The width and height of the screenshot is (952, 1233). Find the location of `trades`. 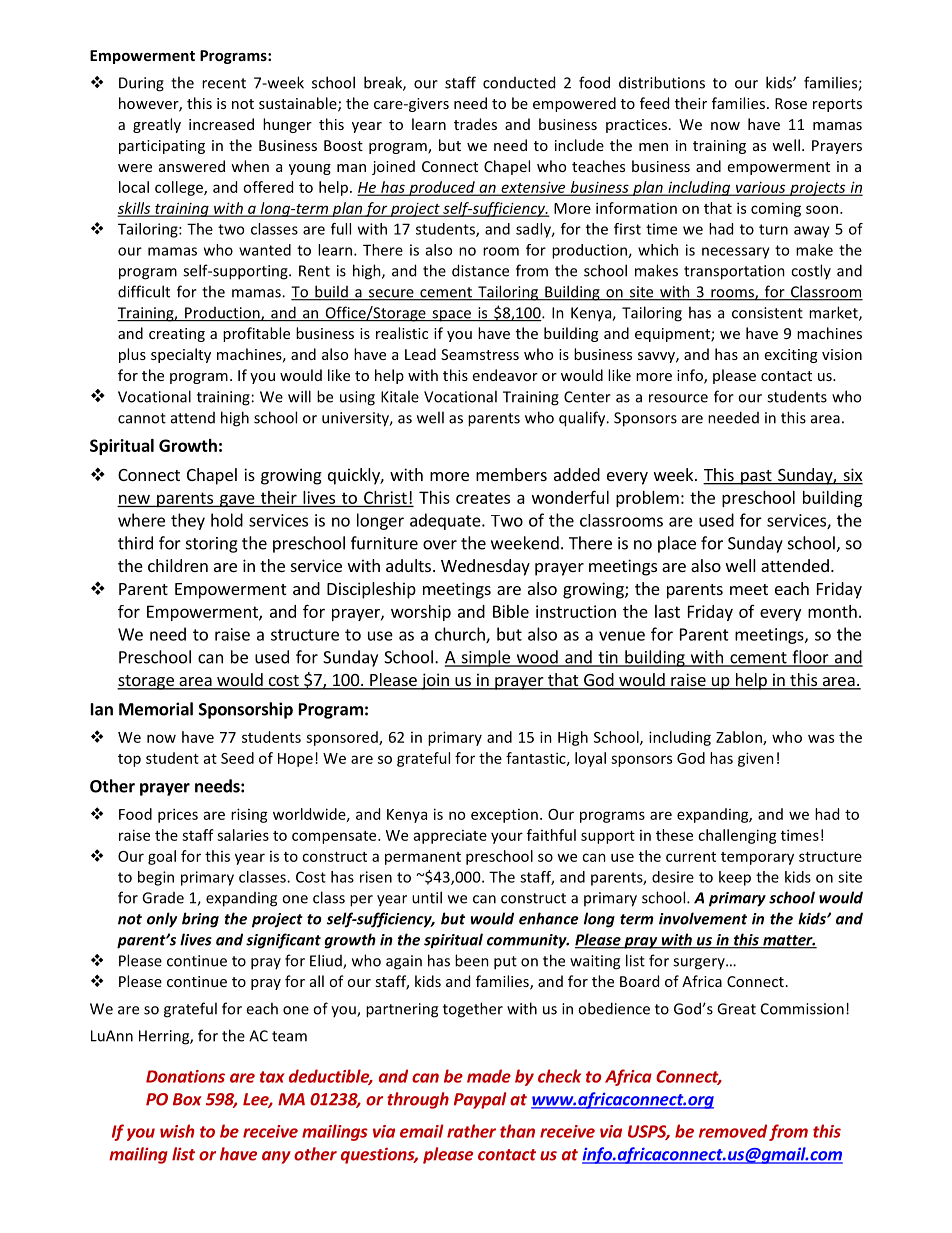

trades is located at coordinates (475, 124).
